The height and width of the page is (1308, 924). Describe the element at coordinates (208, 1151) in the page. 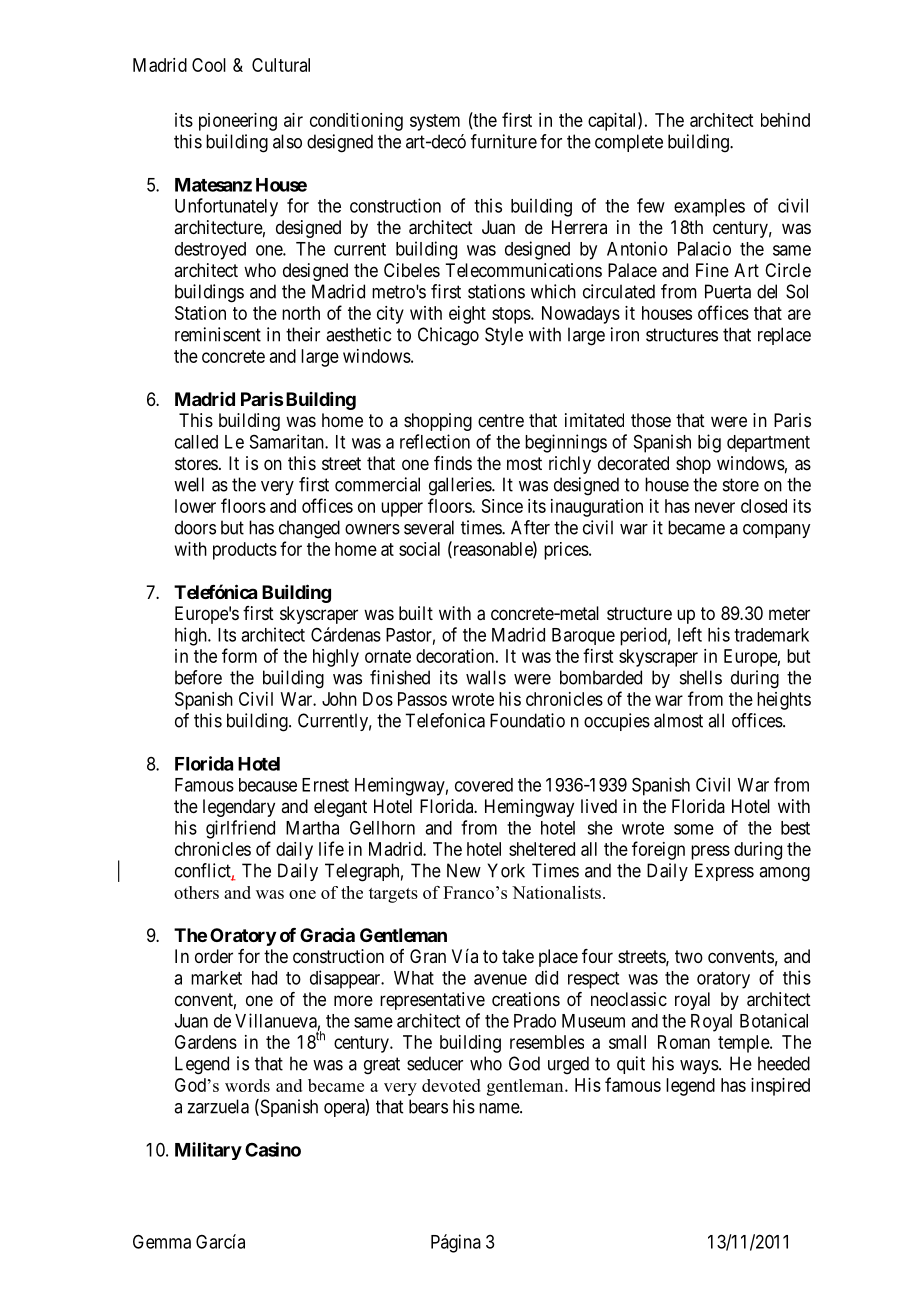

I see `Military` at that location.
